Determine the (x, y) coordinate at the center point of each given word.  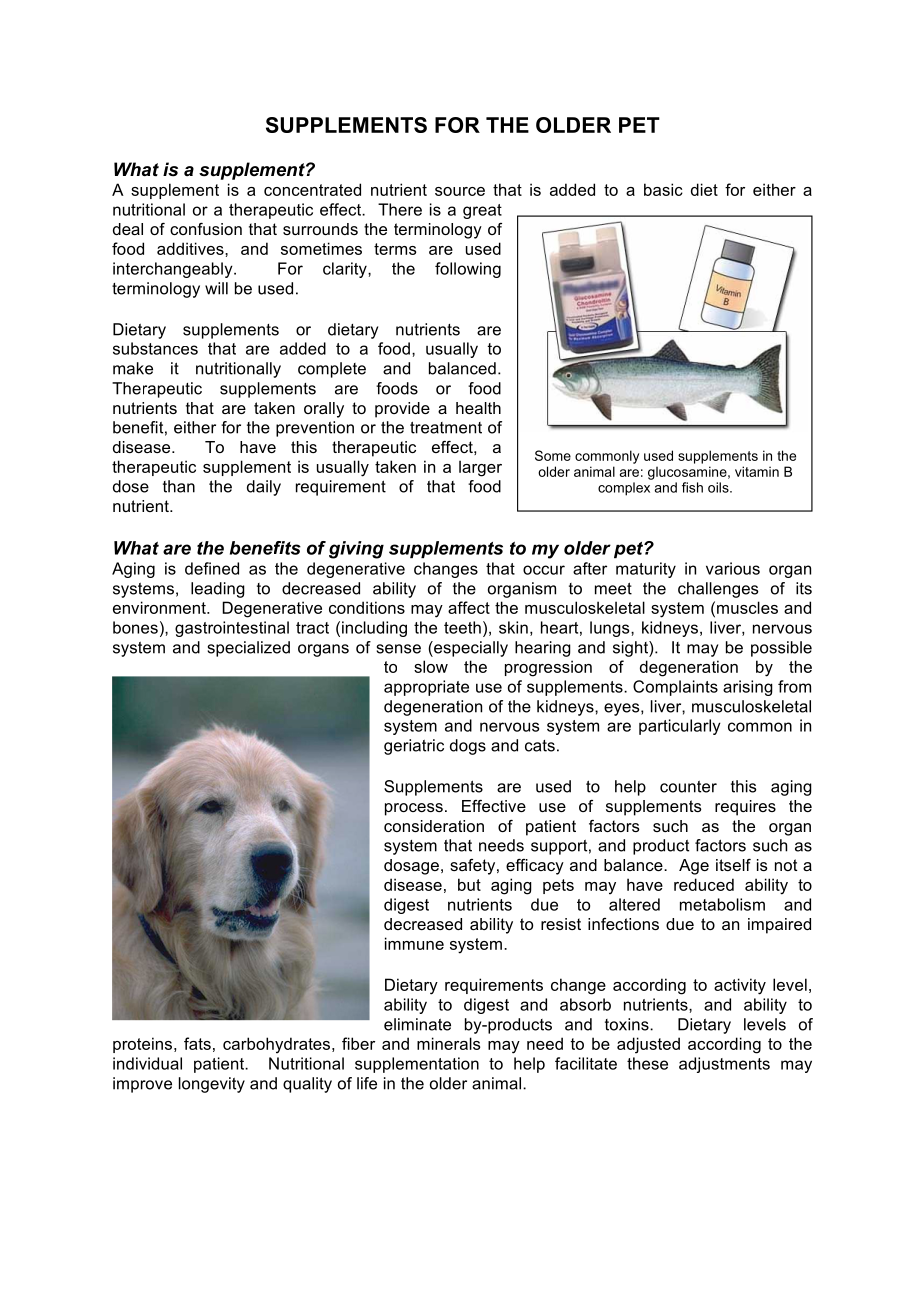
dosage (411, 867)
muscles (747, 607)
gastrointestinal (232, 629)
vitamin (757, 471)
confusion (206, 229)
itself (733, 865)
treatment (446, 427)
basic (663, 189)
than (179, 486)
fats (197, 1043)
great (482, 211)
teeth (462, 627)
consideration (434, 826)
